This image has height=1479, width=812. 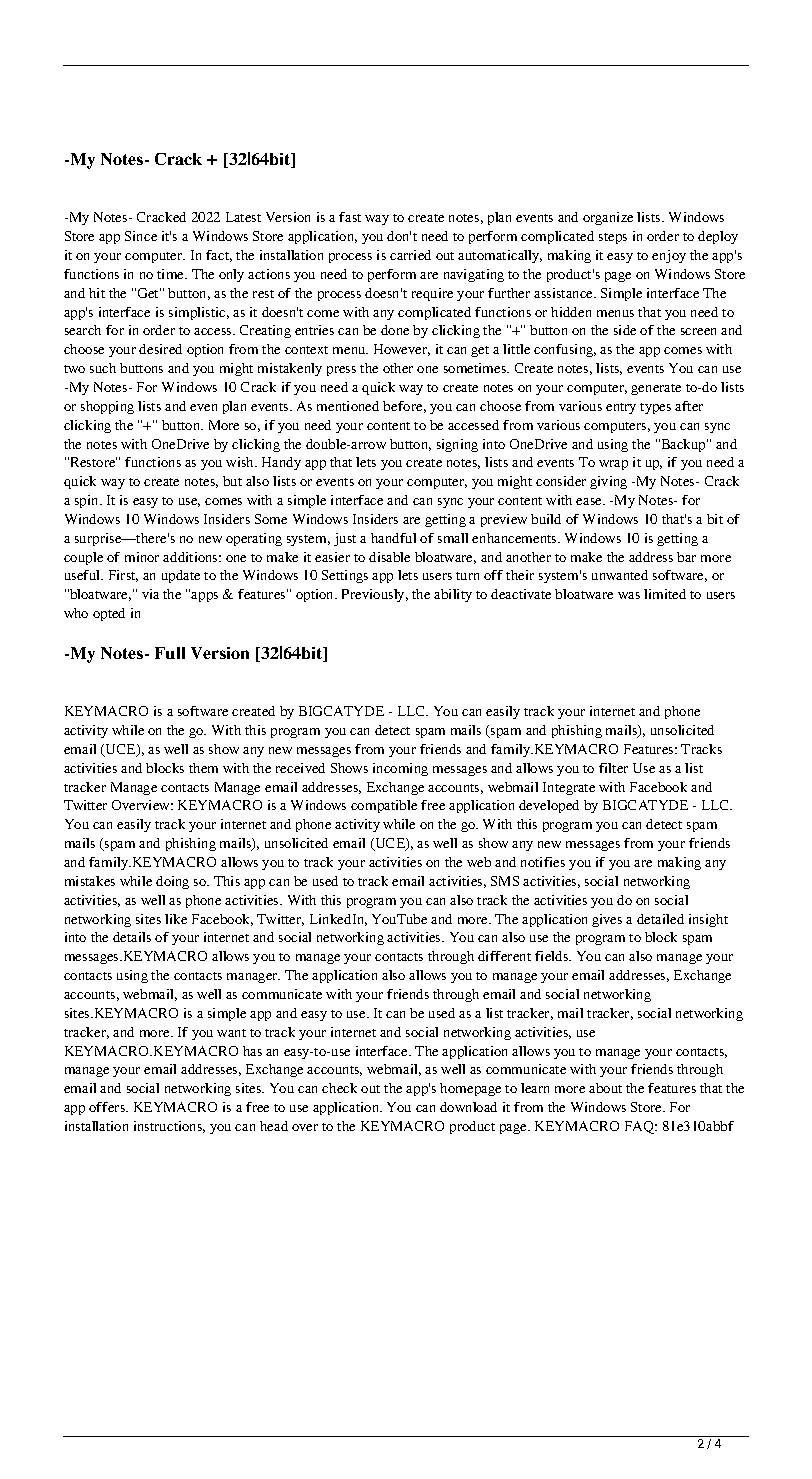 I want to click on instructions, so click(x=169, y=1127).
